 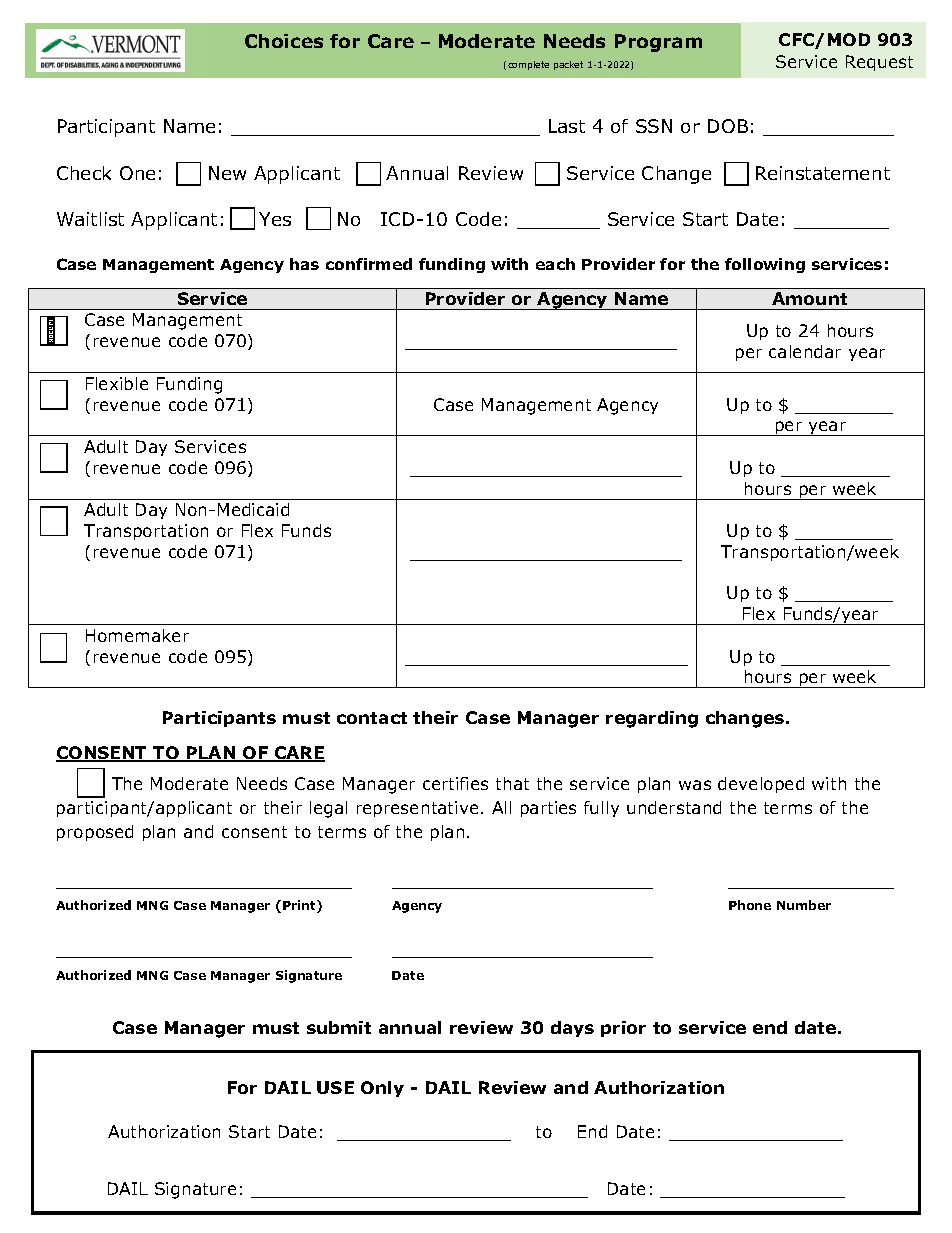 What do you see at coordinates (572, 1029) in the screenshot?
I see `days` at bounding box center [572, 1029].
